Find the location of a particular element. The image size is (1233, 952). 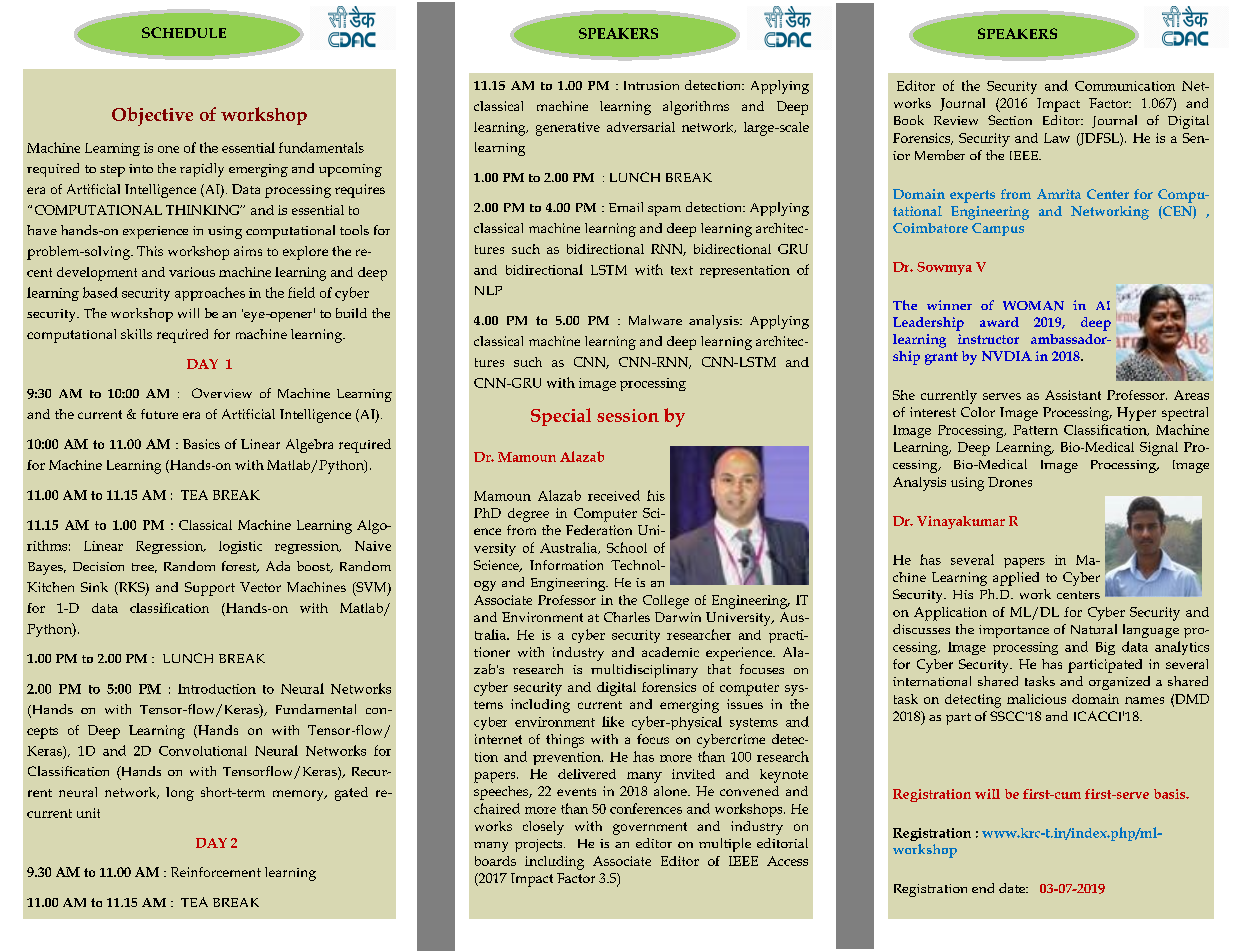

SCHEDULE is located at coordinates (184, 32).
